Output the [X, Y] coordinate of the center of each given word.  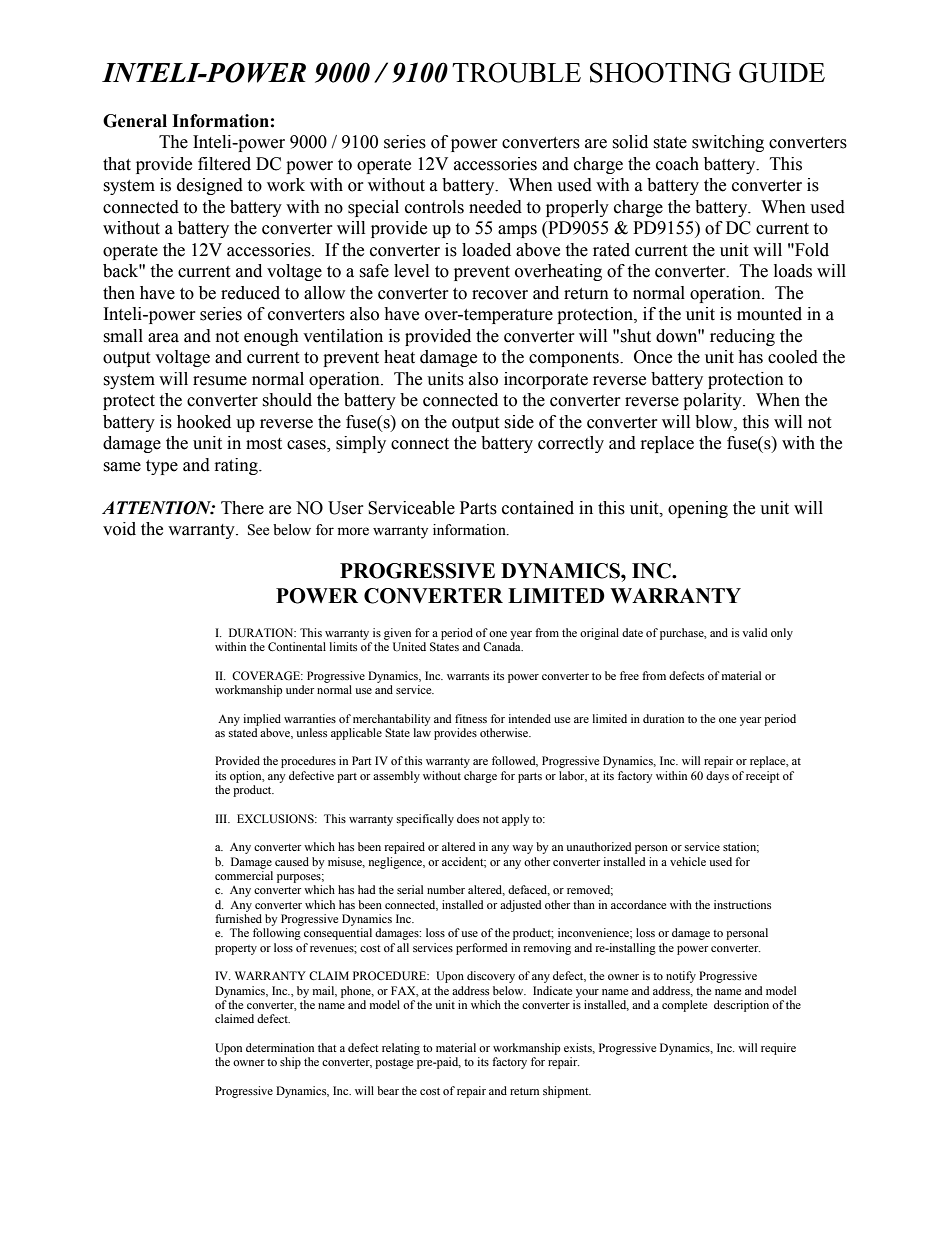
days [717, 777]
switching [728, 143]
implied [262, 720]
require [778, 1049]
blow [715, 422]
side [519, 422]
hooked [204, 422]
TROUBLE [516, 72]
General [135, 121]
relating [401, 1049]
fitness [471, 718]
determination [280, 1047]
